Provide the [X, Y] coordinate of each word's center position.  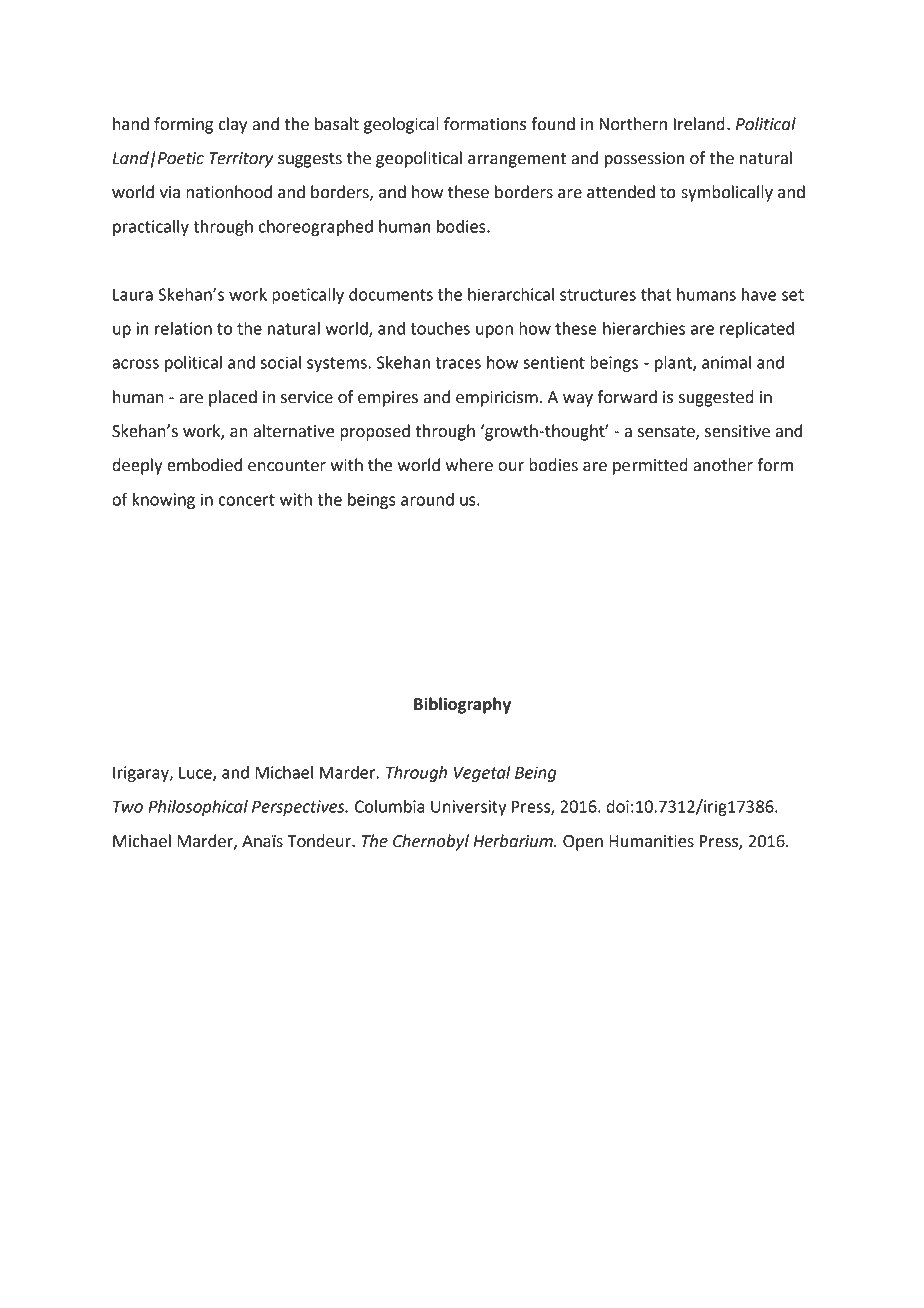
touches [440, 328]
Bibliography [462, 705]
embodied [204, 465]
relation [183, 328]
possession [644, 160]
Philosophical [198, 808]
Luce [196, 774]
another [723, 465]
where [469, 465]
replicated [757, 330]
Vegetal [482, 774]
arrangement [517, 160]
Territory [241, 160]
